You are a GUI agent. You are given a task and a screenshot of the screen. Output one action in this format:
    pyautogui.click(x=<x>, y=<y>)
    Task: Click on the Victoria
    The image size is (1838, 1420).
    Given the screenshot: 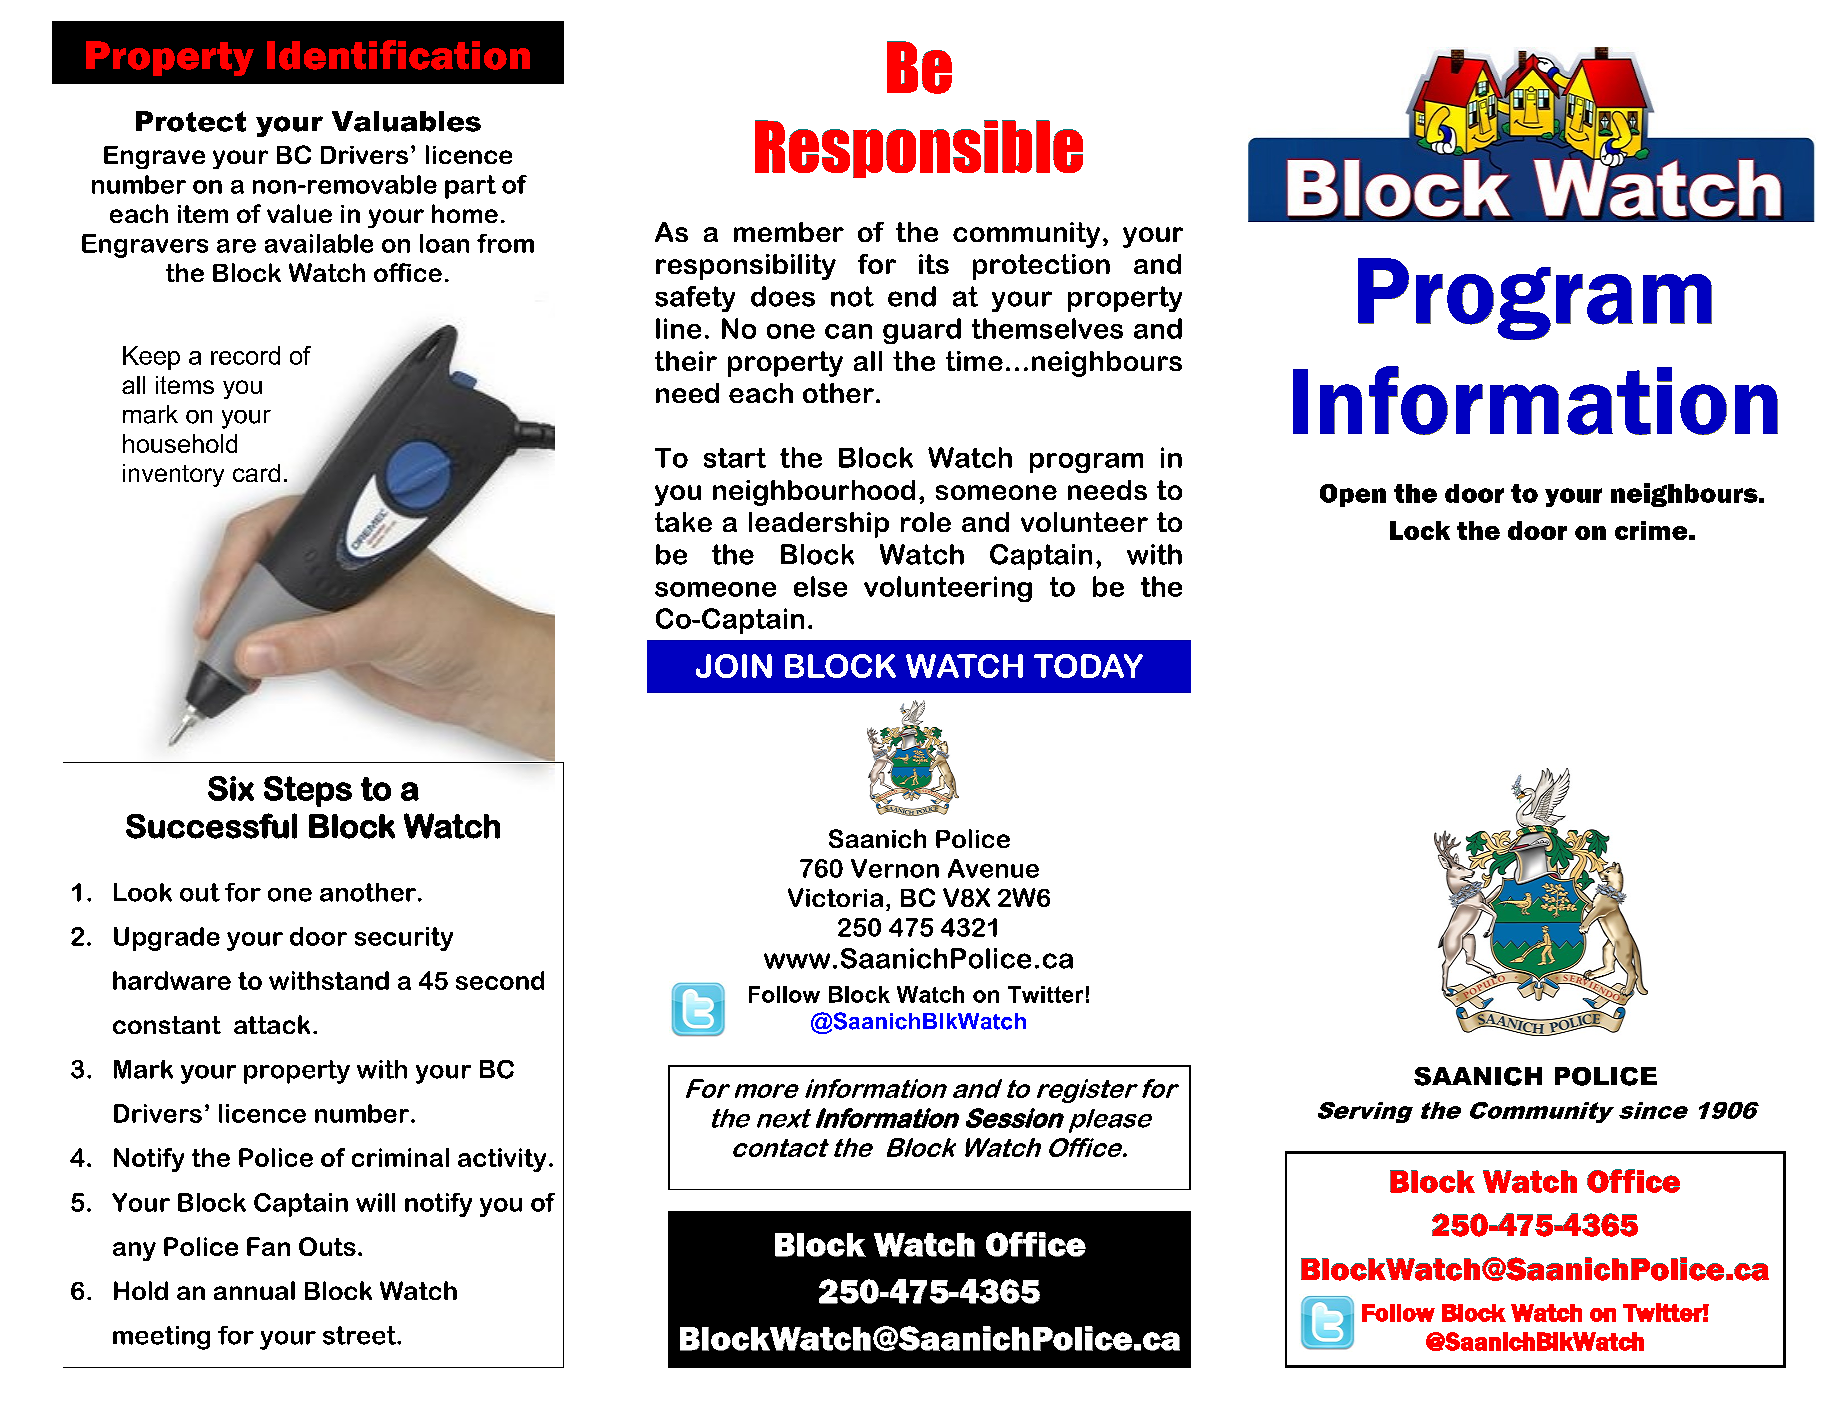 What is the action you would take?
    pyautogui.click(x=835, y=897)
